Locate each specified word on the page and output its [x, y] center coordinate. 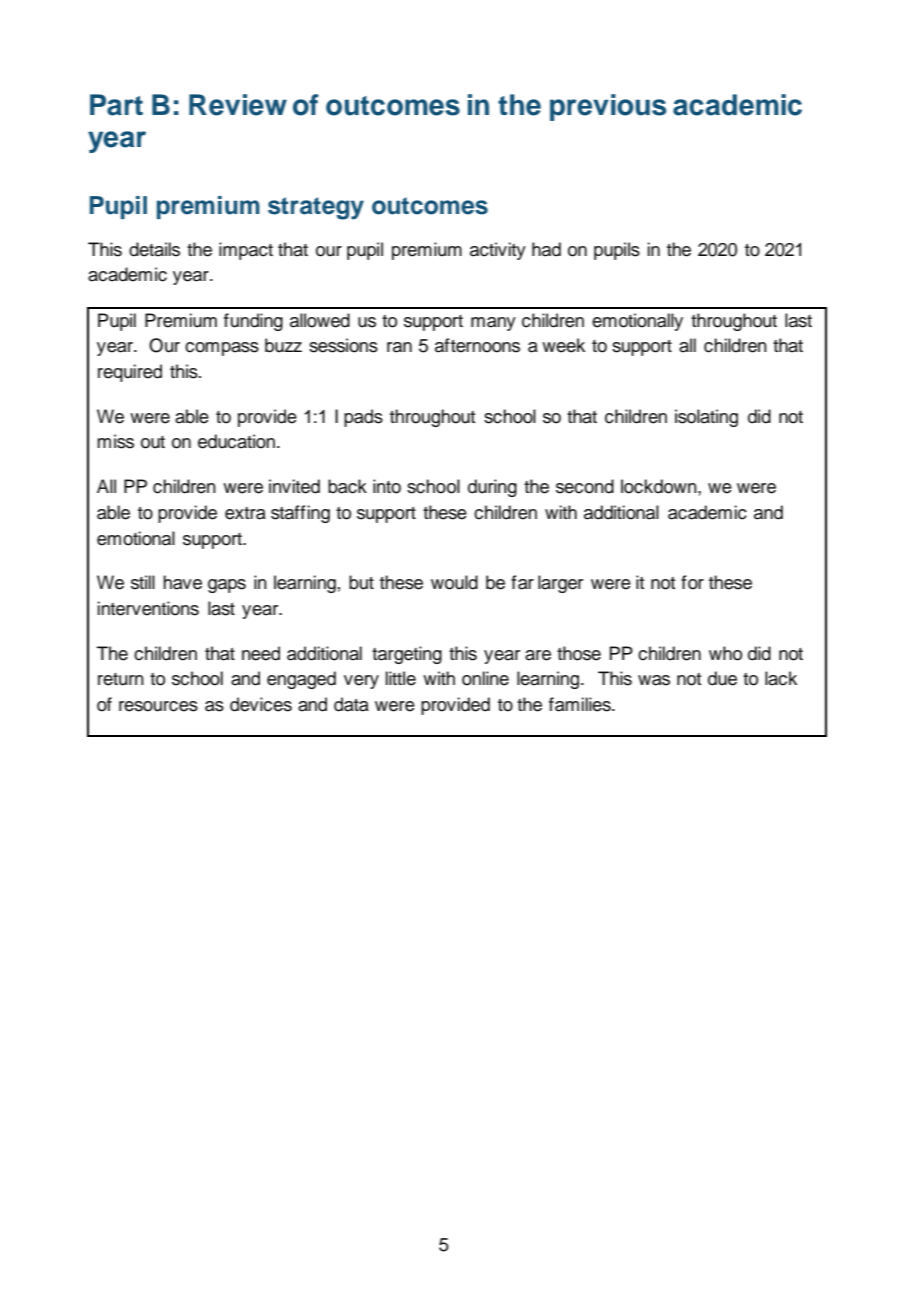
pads [363, 418]
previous [608, 107]
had [546, 249]
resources [158, 706]
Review [238, 105]
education [236, 441]
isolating [706, 418]
